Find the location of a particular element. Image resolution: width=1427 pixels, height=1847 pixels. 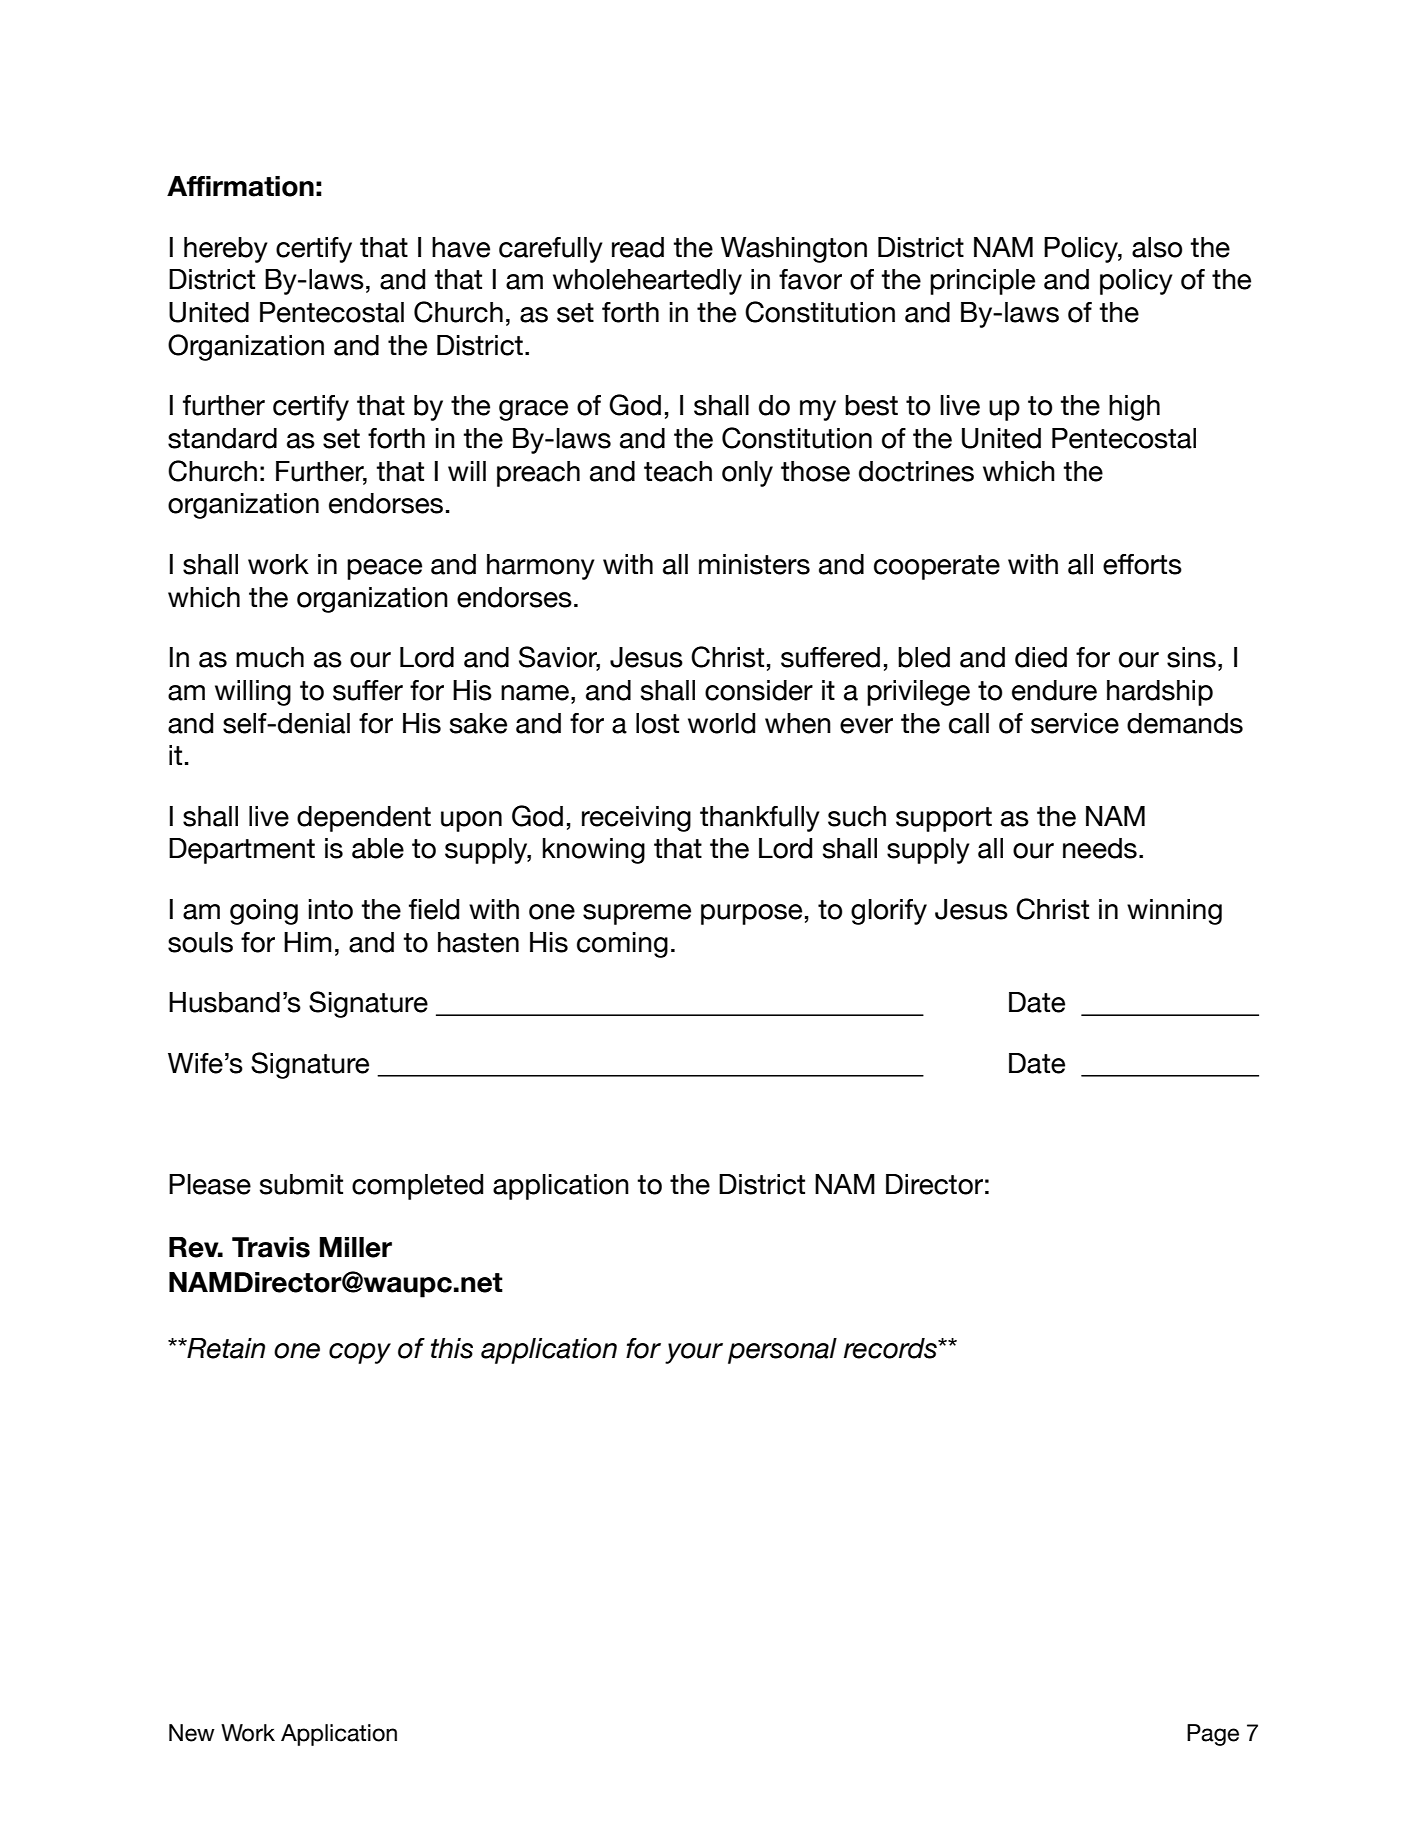

New is located at coordinates (192, 1733).
